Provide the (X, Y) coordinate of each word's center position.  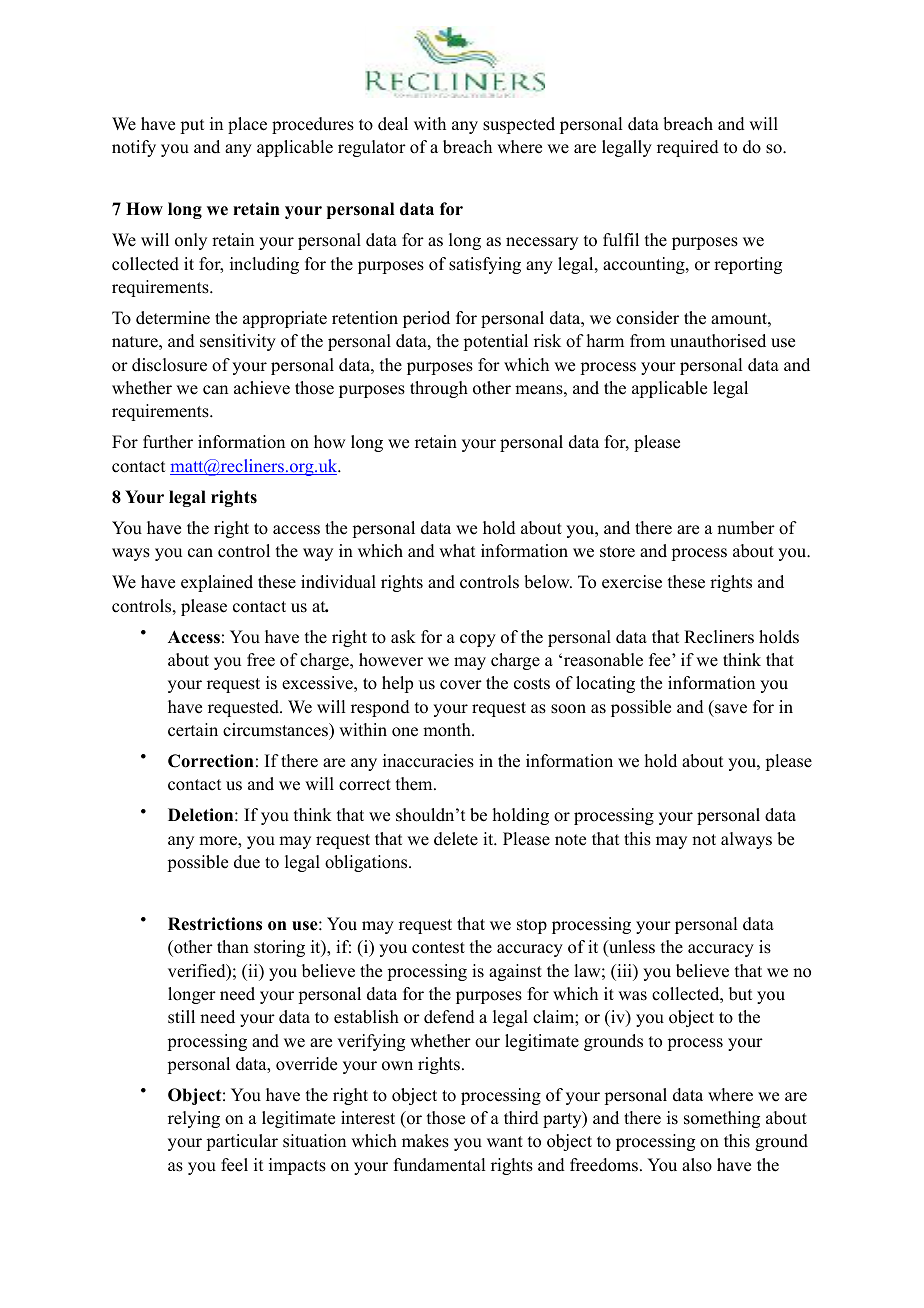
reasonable (603, 660)
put (192, 126)
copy (478, 640)
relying (194, 1119)
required (688, 148)
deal (393, 124)
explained (217, 583)
